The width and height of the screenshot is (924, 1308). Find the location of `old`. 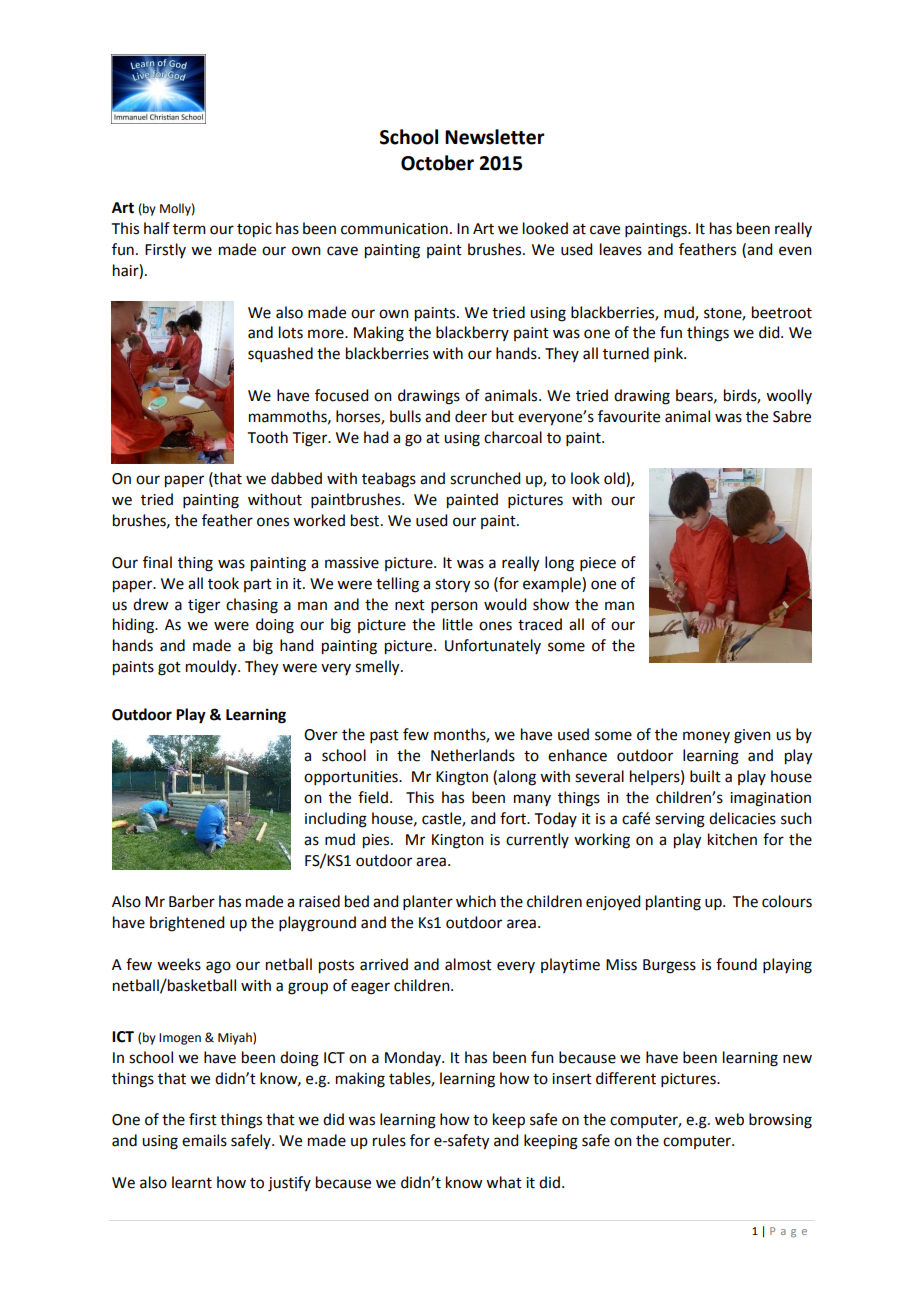

old is located at coordinates (615, 479).
